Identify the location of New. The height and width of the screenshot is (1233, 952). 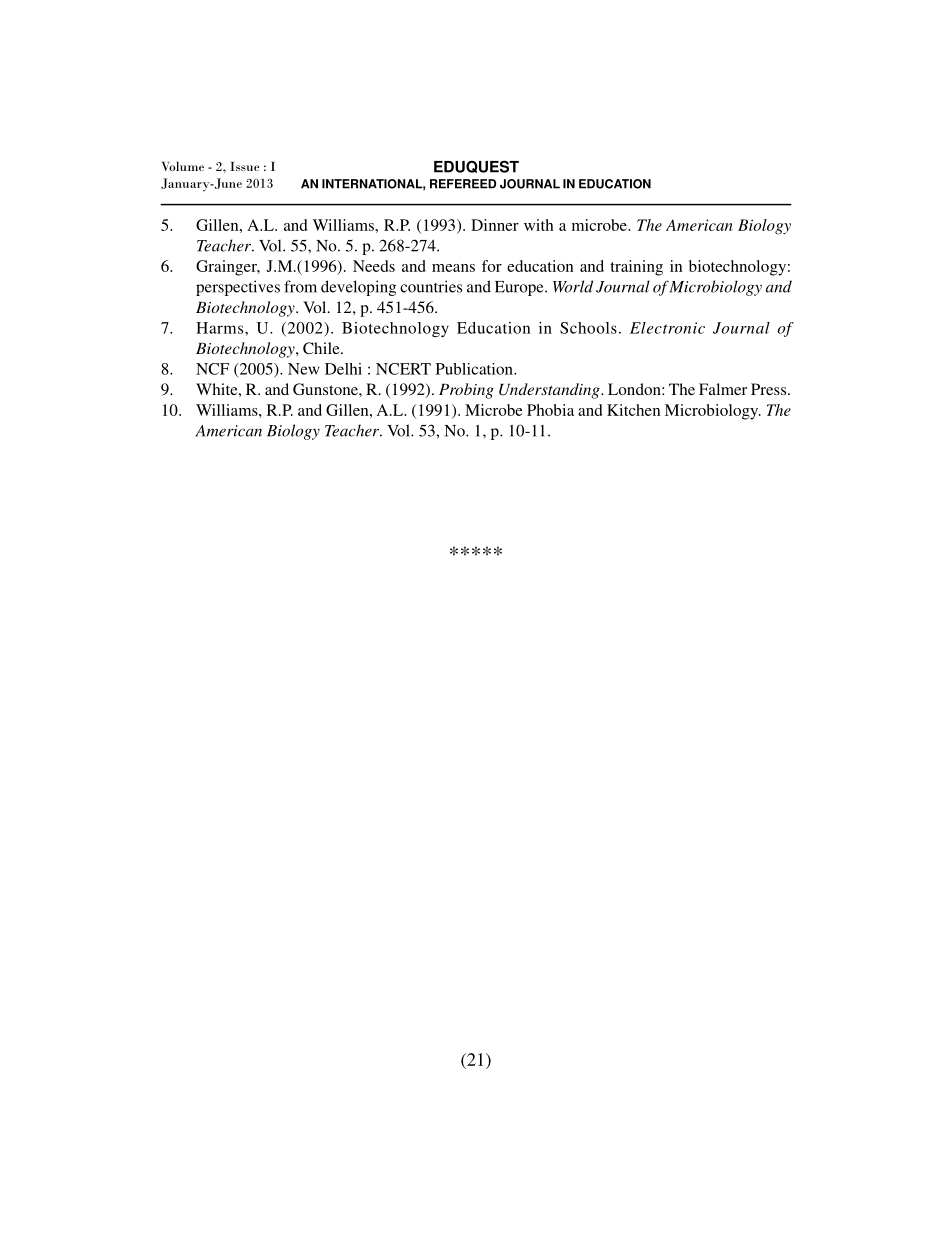
(304, 369).
